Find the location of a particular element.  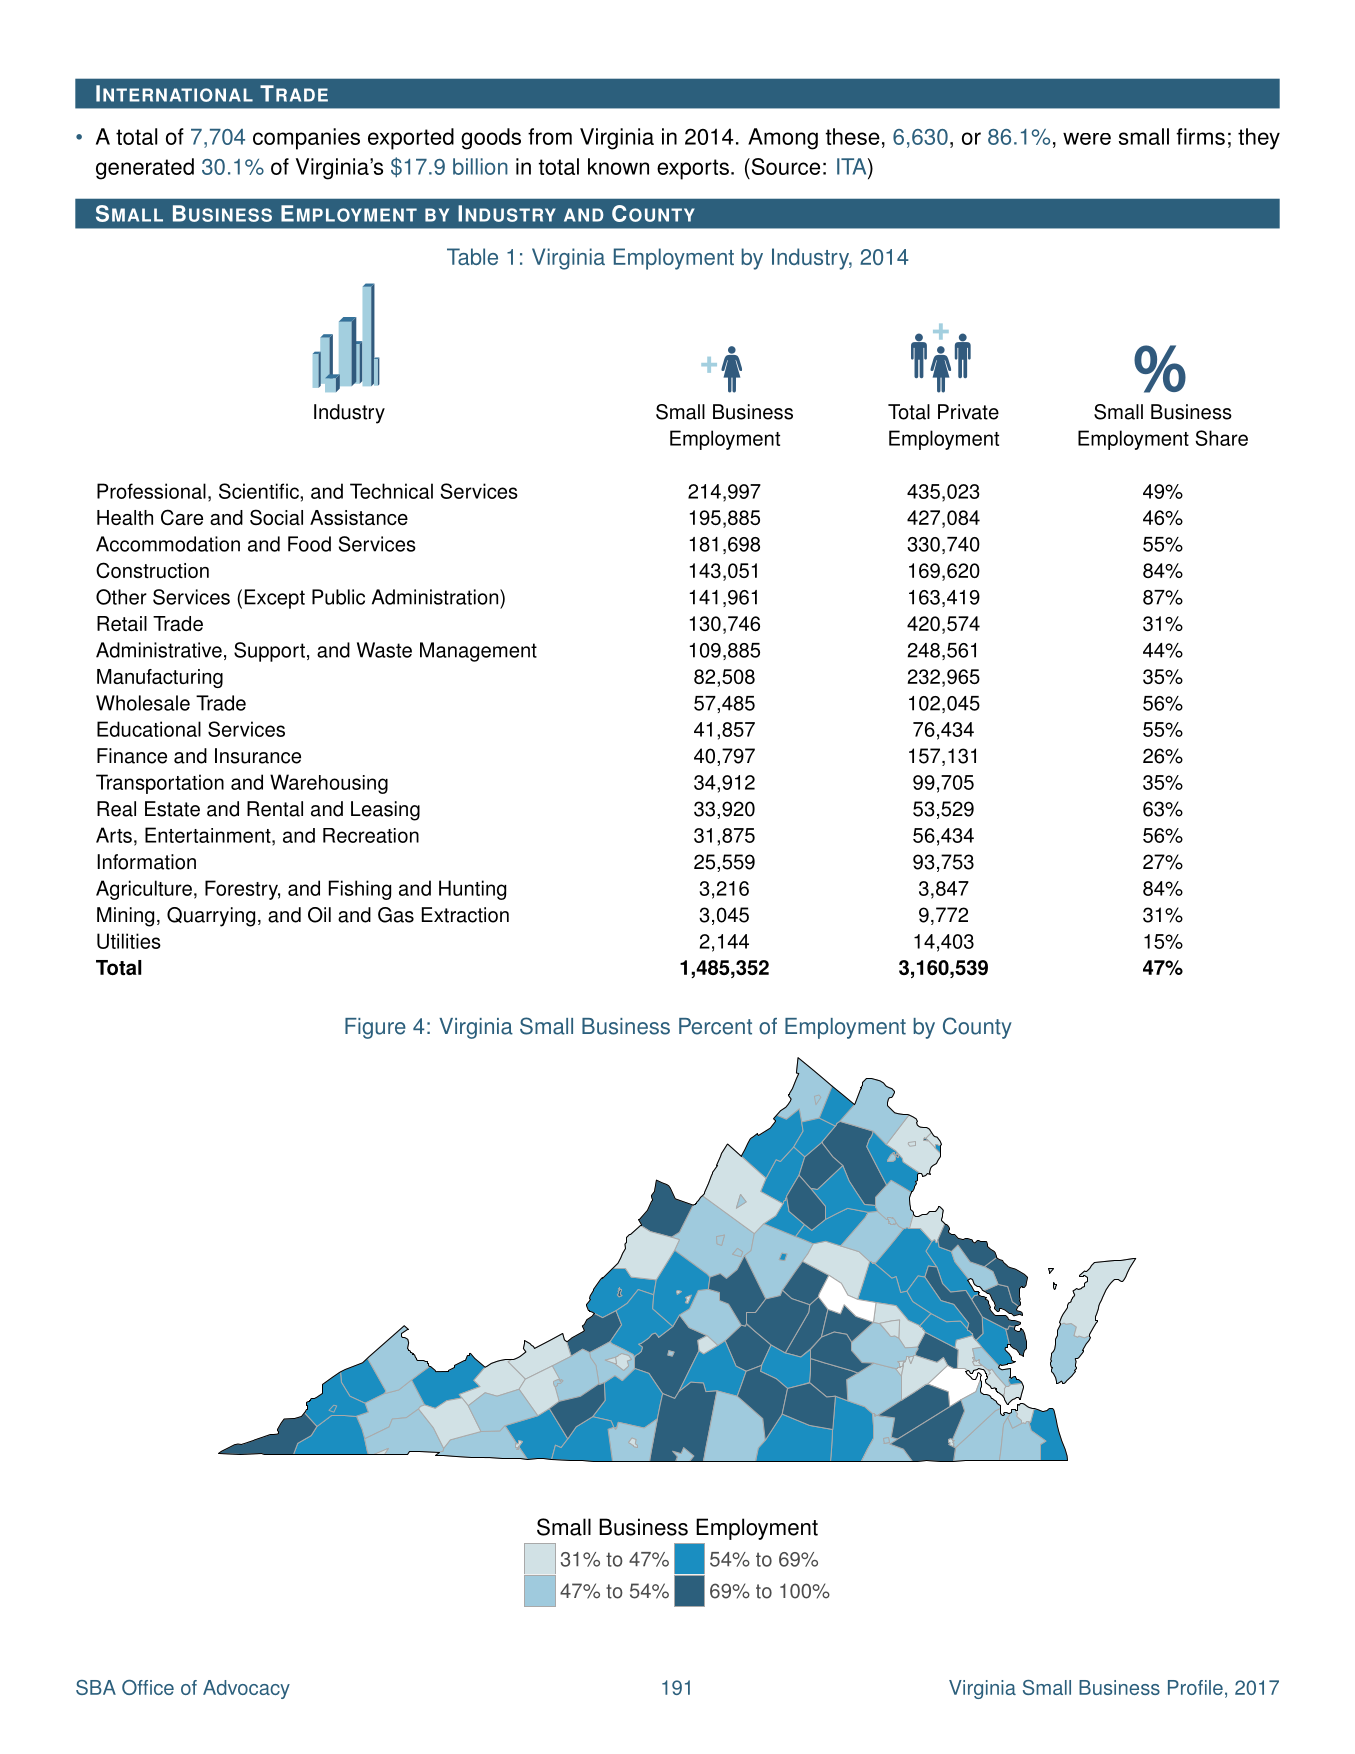

generated is located at coordinates (145, 169).
